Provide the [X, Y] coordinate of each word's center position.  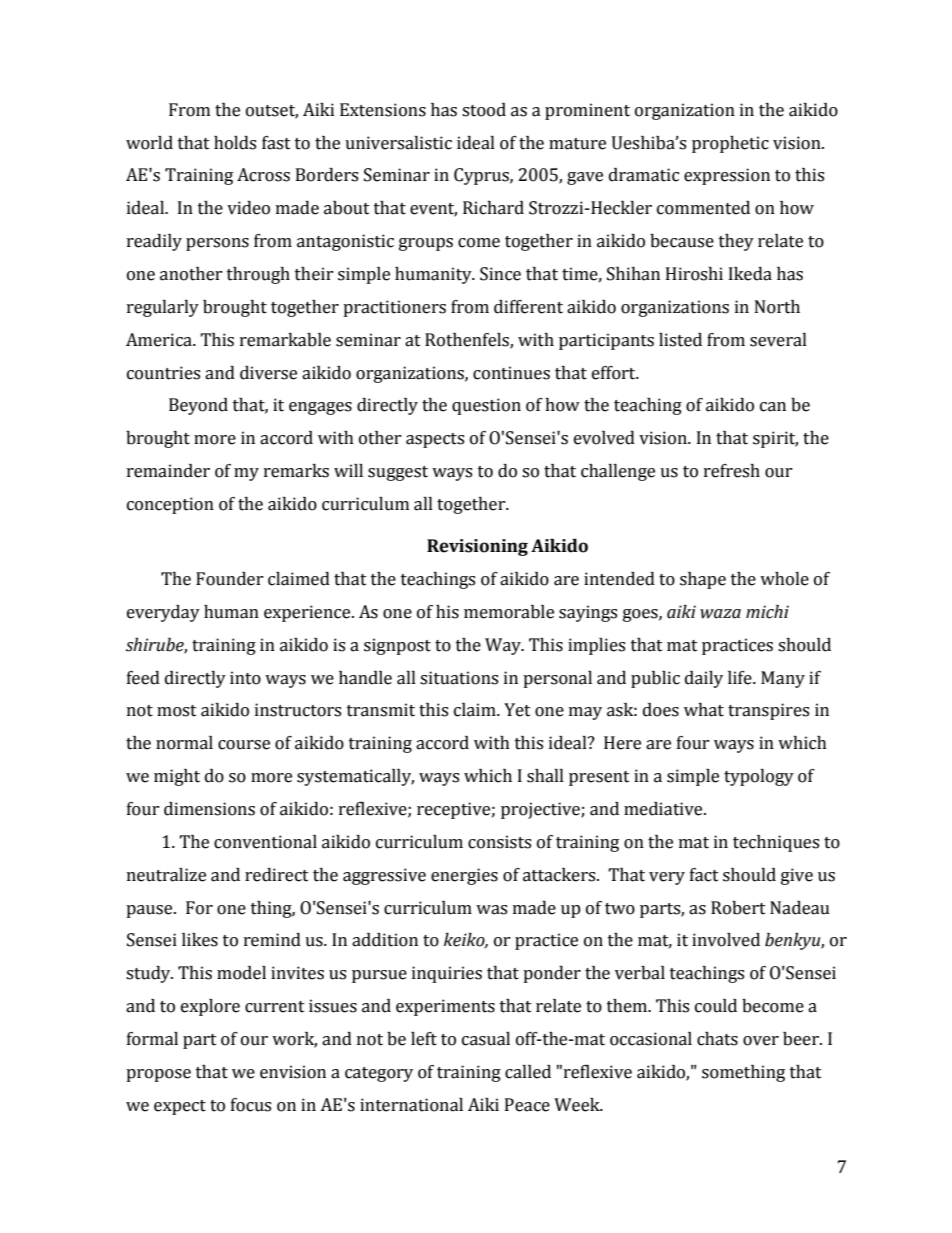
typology [759, 777]
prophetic [730, 144]
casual [486, 1039]
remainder [168, 471]
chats [717, 1039]
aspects [435, 440]
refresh [732, 471]
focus [251, 1105]
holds [235, 143]
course [244, 745]
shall [545, 776]
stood [484, 110]
